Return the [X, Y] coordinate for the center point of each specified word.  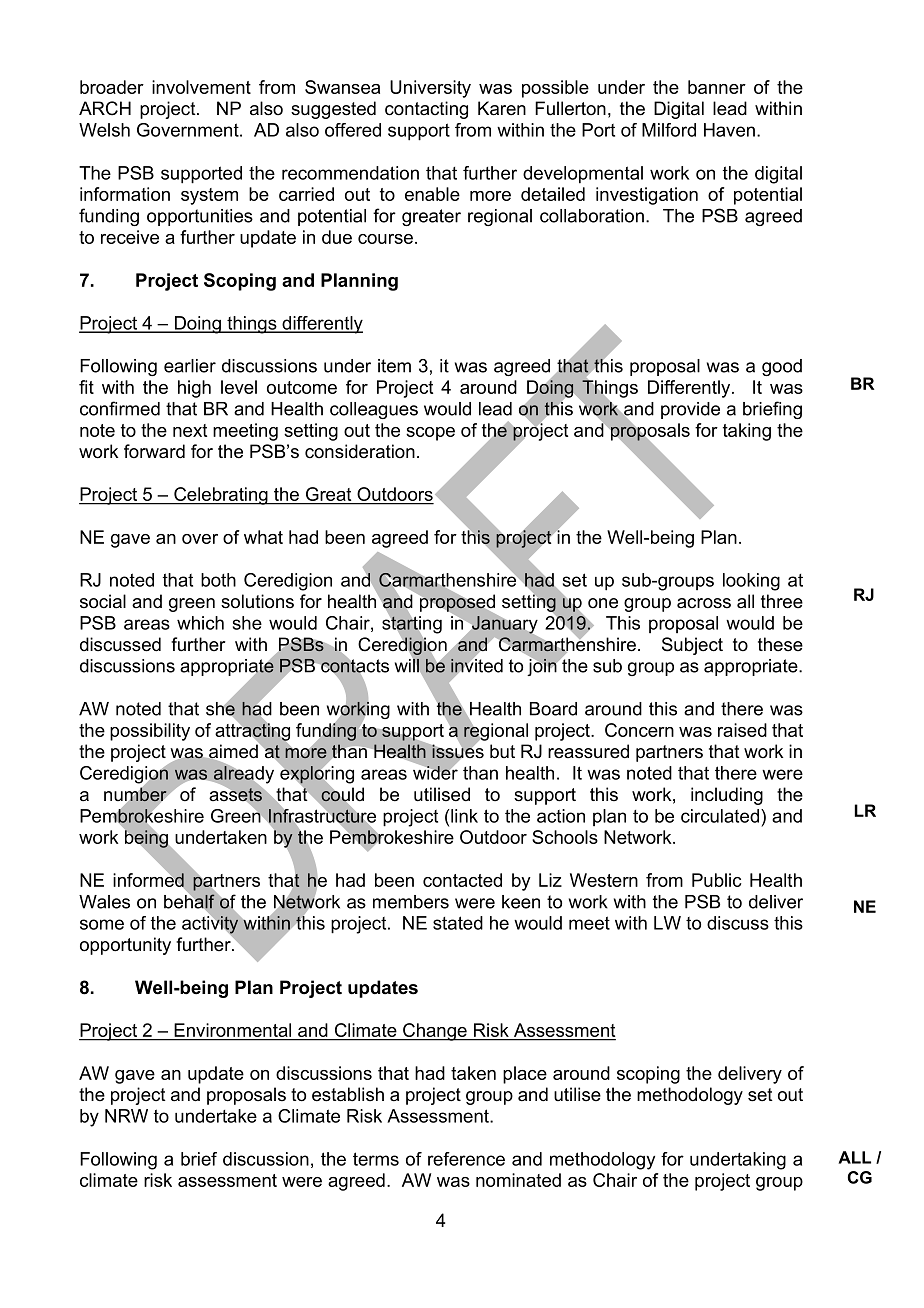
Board [553, 709]
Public [717, 880]
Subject [692, 646]
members [411, 902]
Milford [669, 130]
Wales [104, 902]
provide [690, 410]
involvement [201, 87]
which [200, 623]
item [394, 366]
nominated [518, 1180]
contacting [426, 110]
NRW [126, 1116]
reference [466, 1159]
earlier [190, 366]
